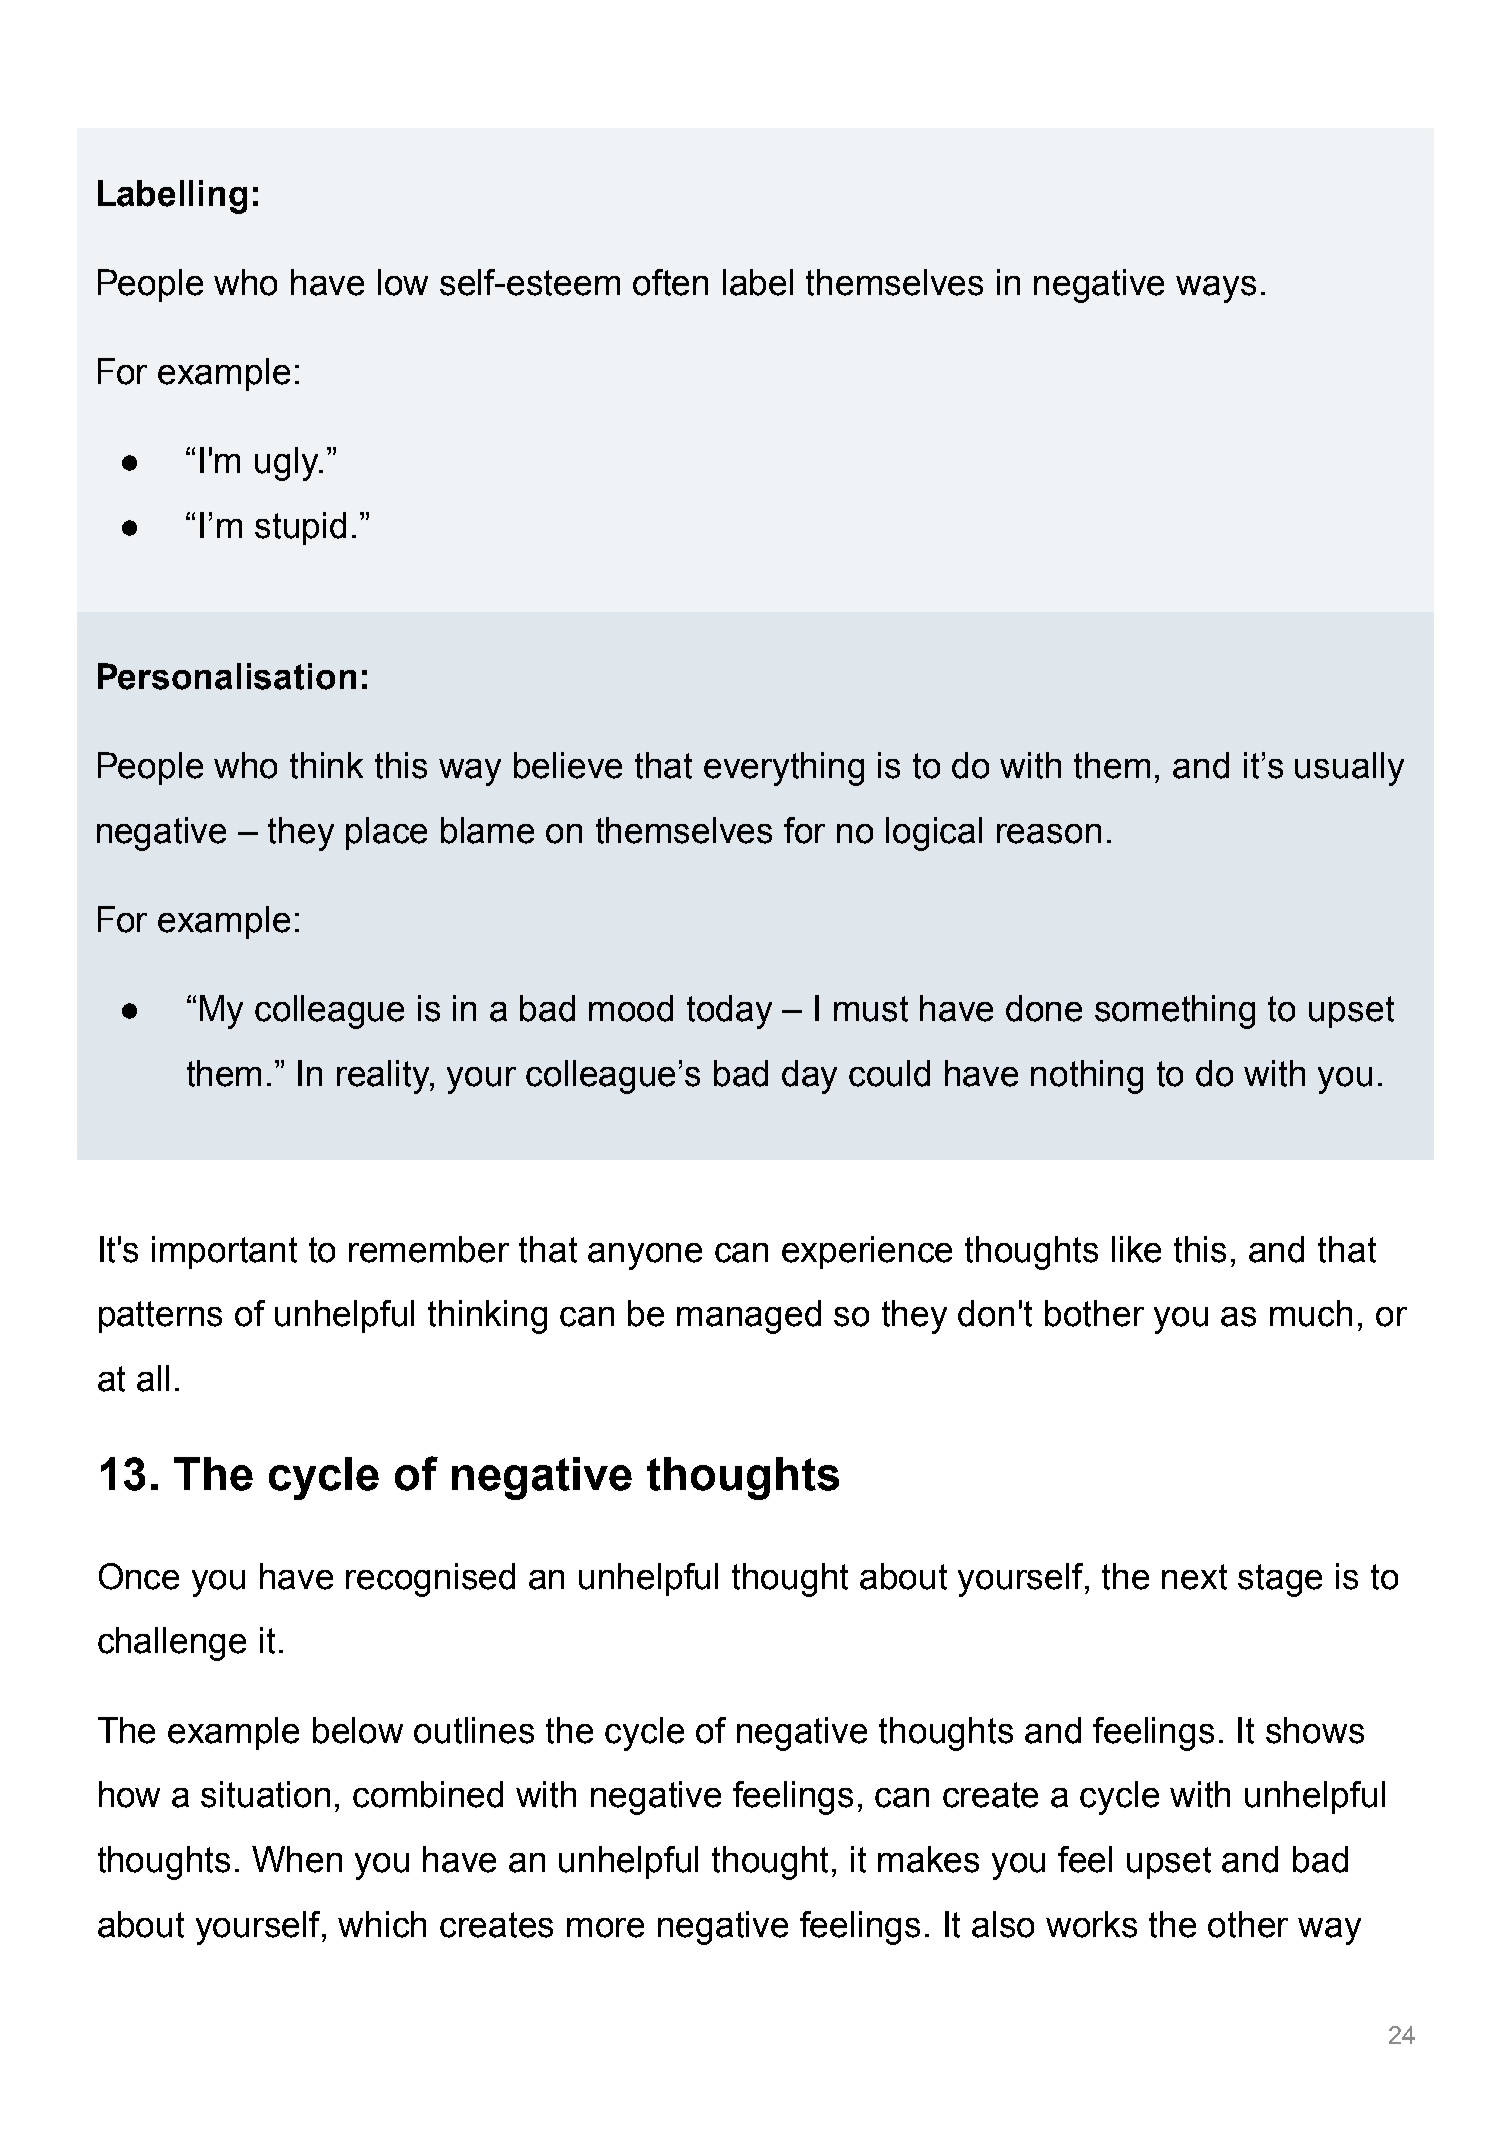 This page has width=1508, height=2132. Describe the element at coordinates (1349, 769) in the page. I see `usually` at that location.
